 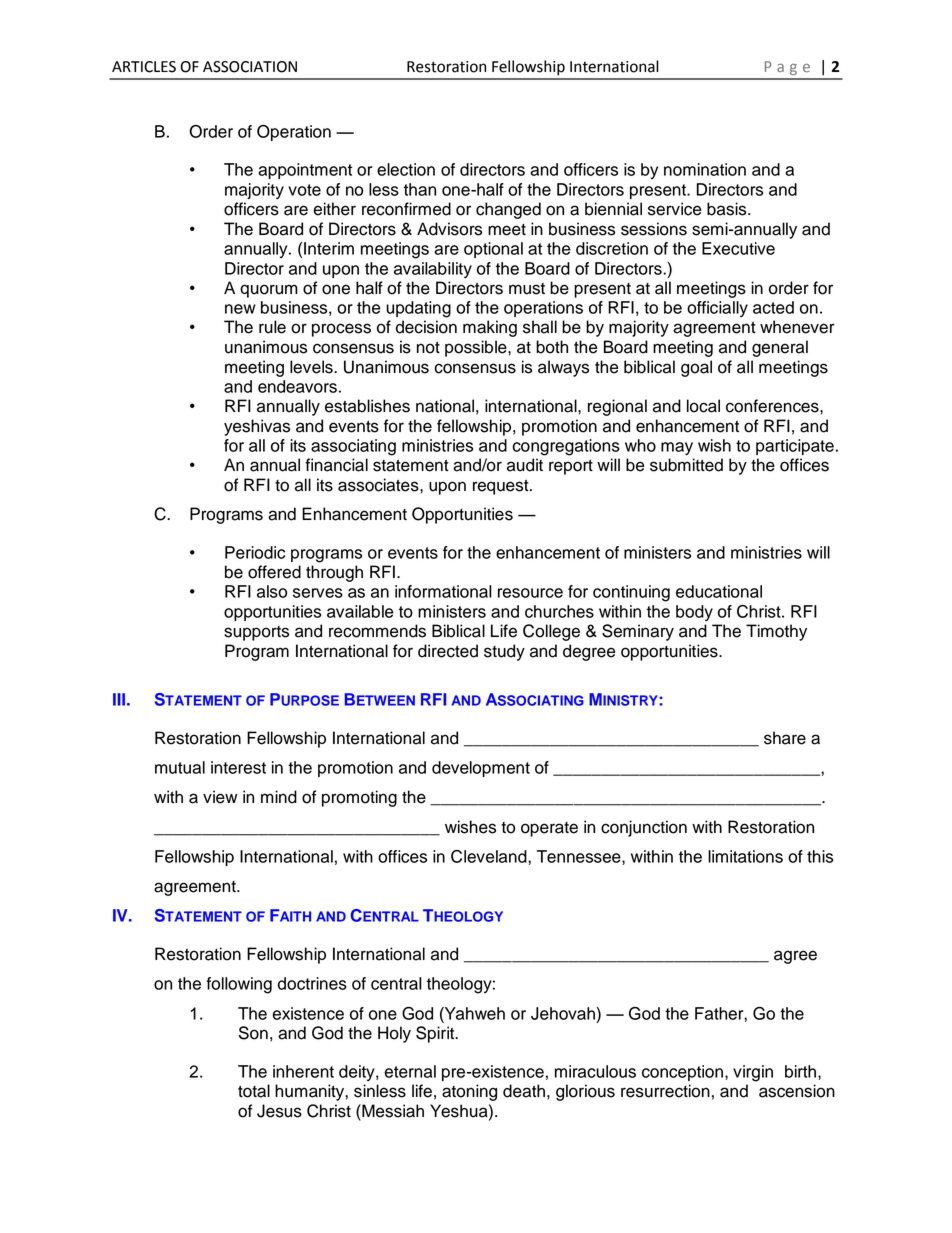 I want to click on election, so click(x=406, y=169).
